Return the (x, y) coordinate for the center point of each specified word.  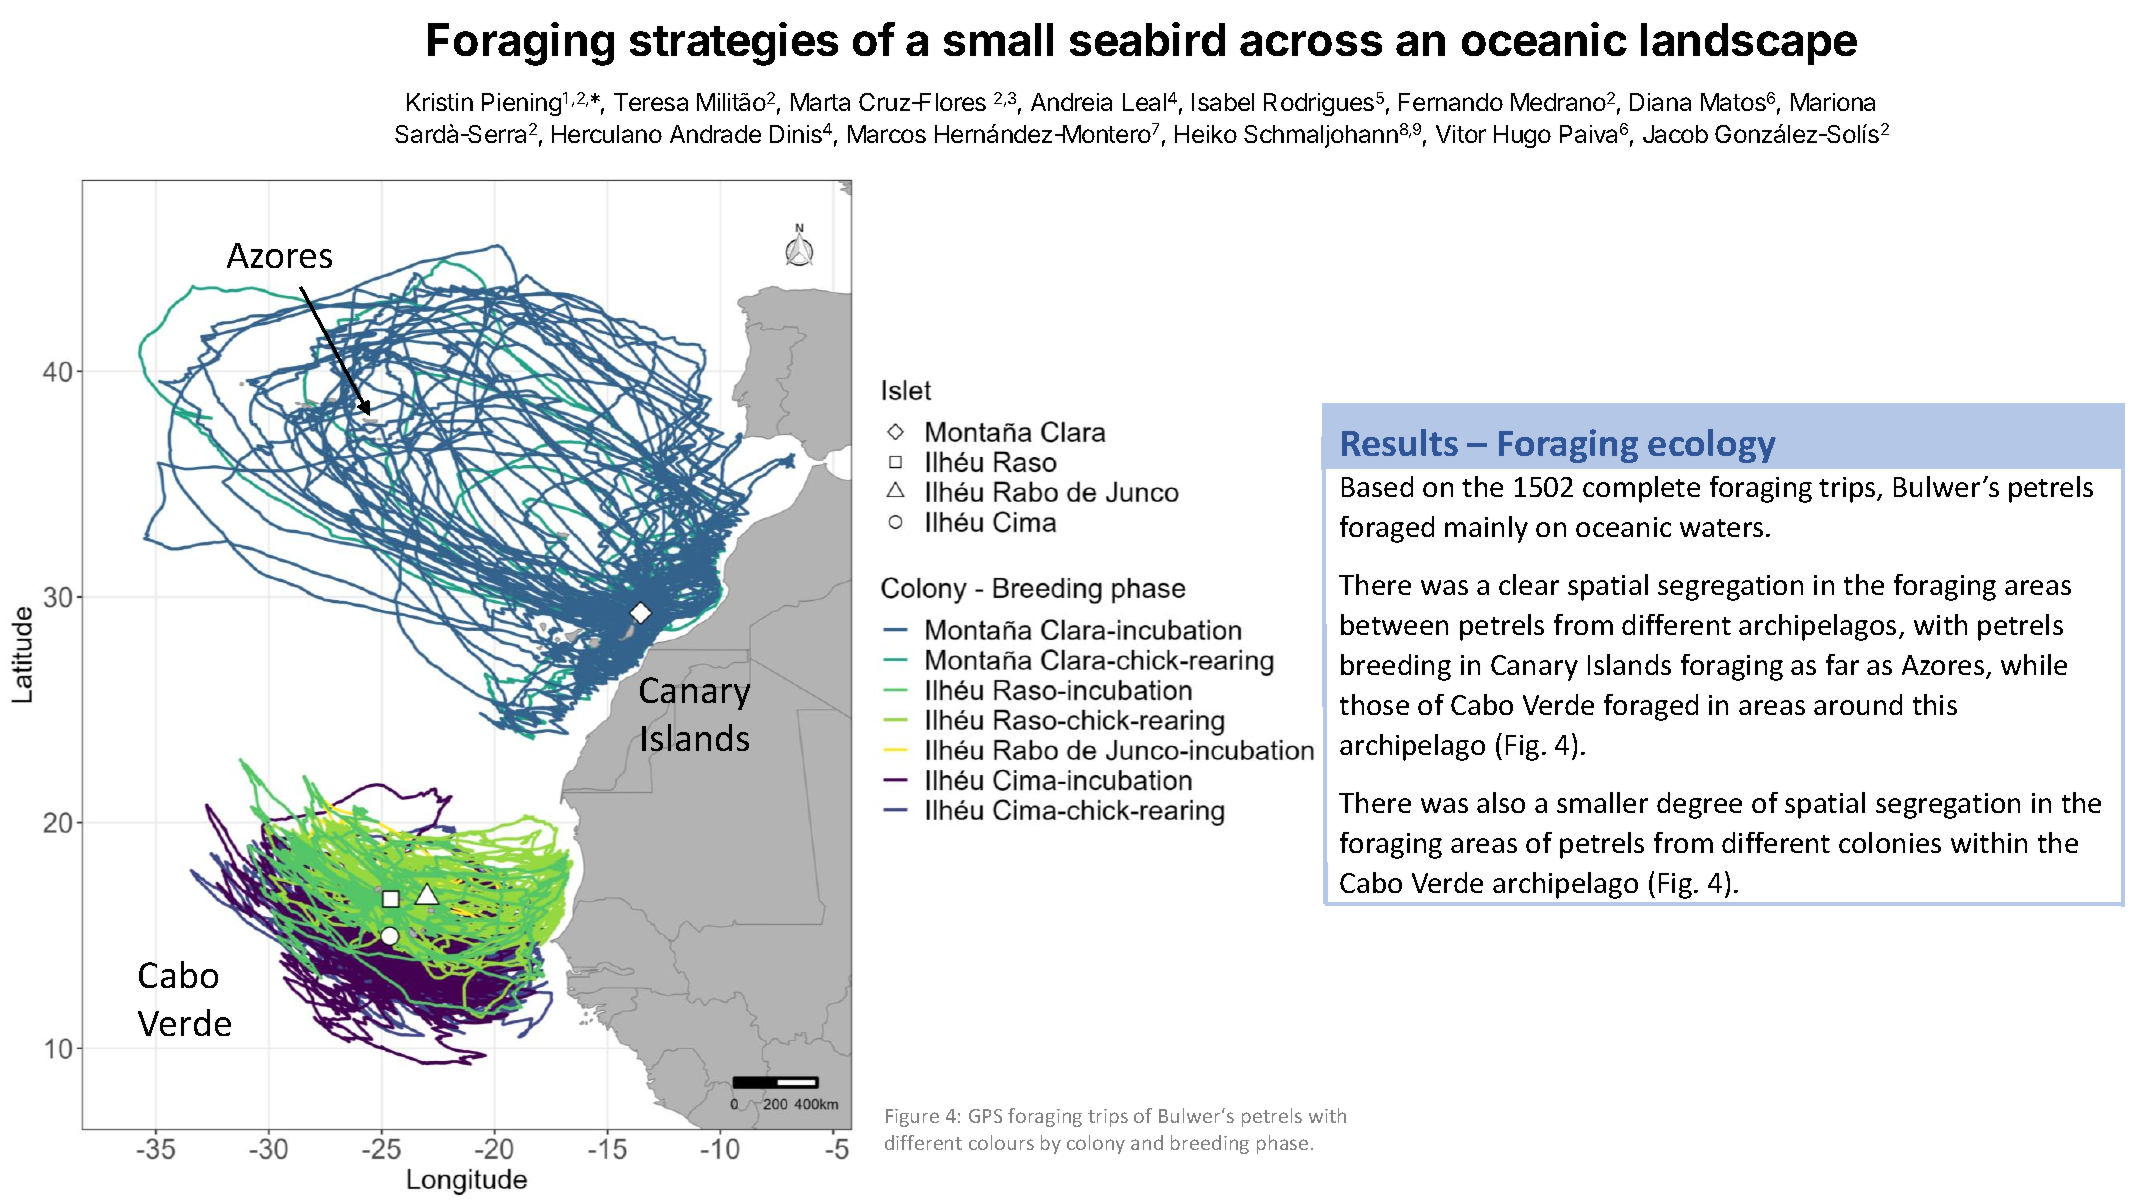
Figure (912, 1118)
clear (1529, 584)
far (1842, 664)
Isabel (1223, 102)
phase (1282, 1144)
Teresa (651, 102)
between (1394, 624)
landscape (1749, 44)
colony (1096, 1144)
